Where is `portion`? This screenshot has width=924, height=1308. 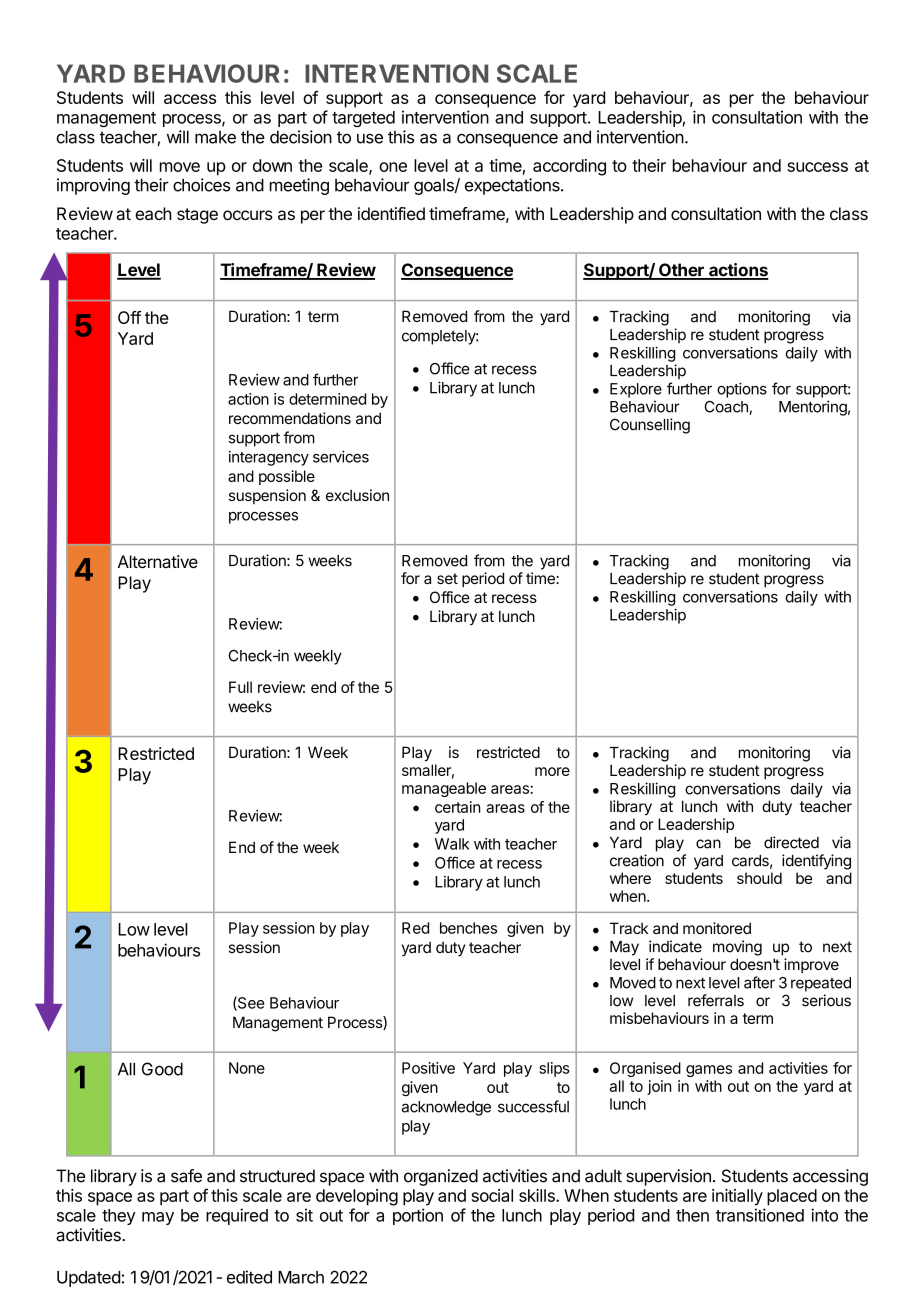
portion is located at coordinates (418, 1216).
